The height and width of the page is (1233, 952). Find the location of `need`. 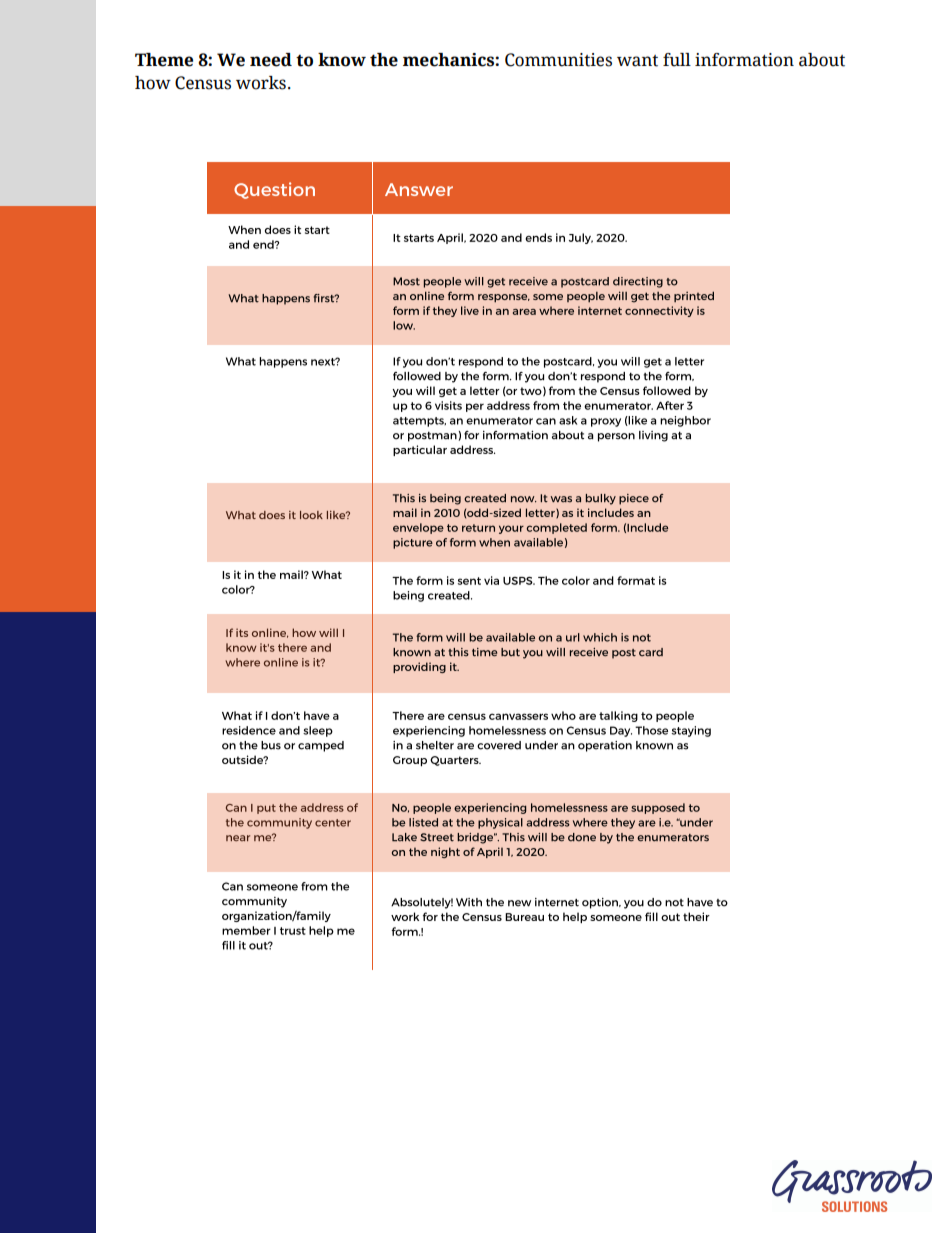

need is located at coordinates (271, 60).
